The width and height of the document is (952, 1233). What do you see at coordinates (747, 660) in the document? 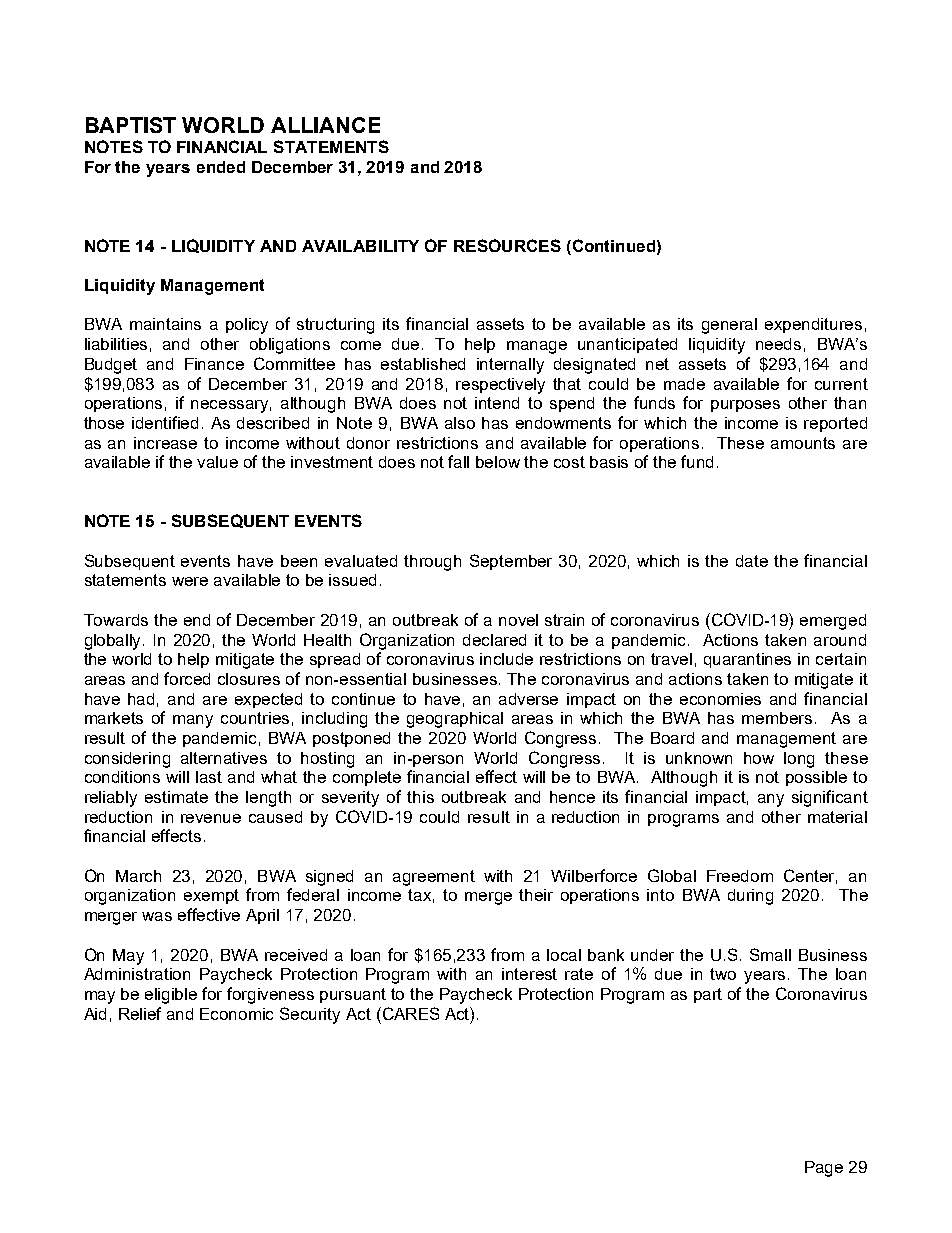
I see `quarantines` at bounding box center [747, 660].
